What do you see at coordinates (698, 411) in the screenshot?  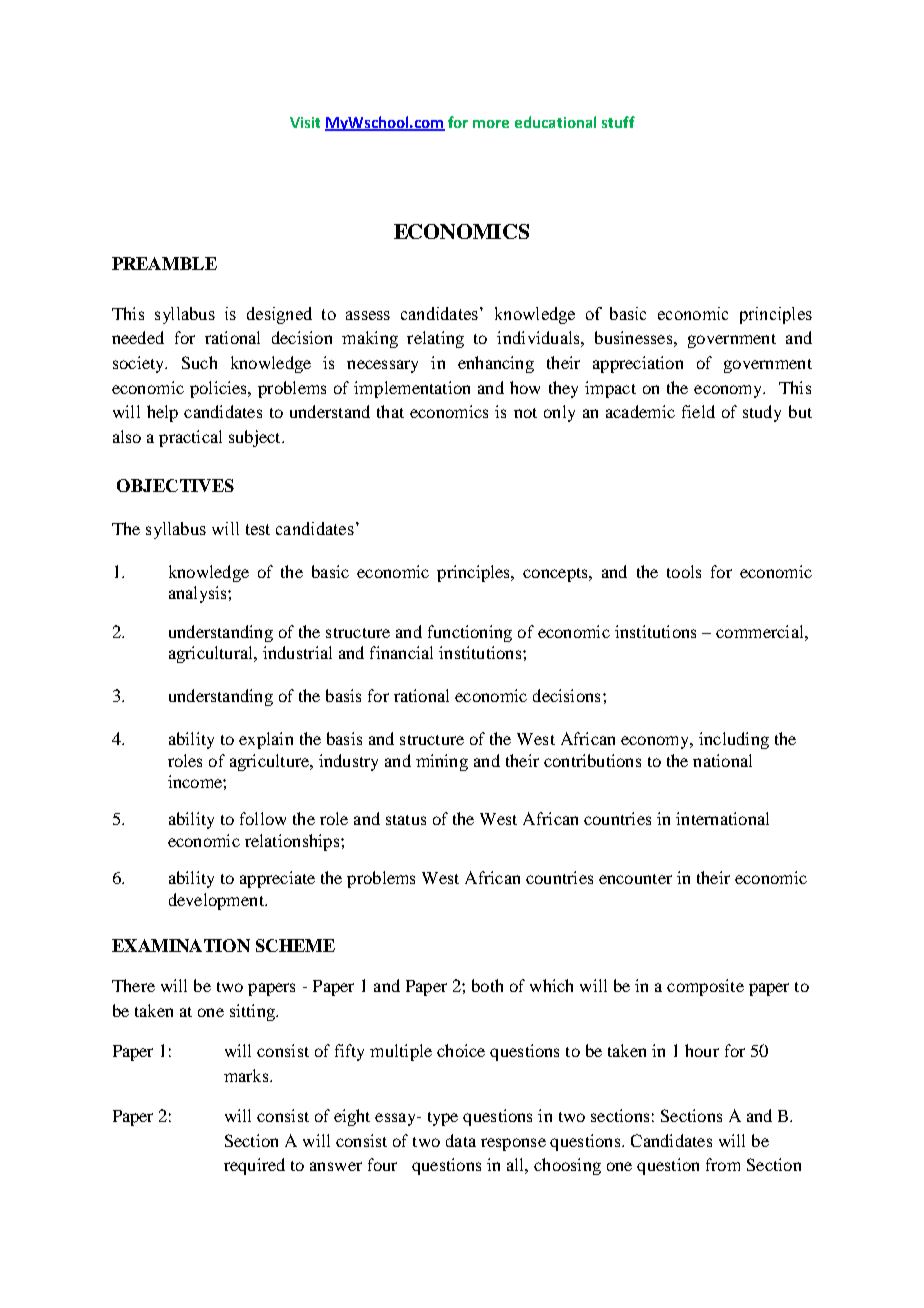 I see `field` at bounding box center [698, 411].
